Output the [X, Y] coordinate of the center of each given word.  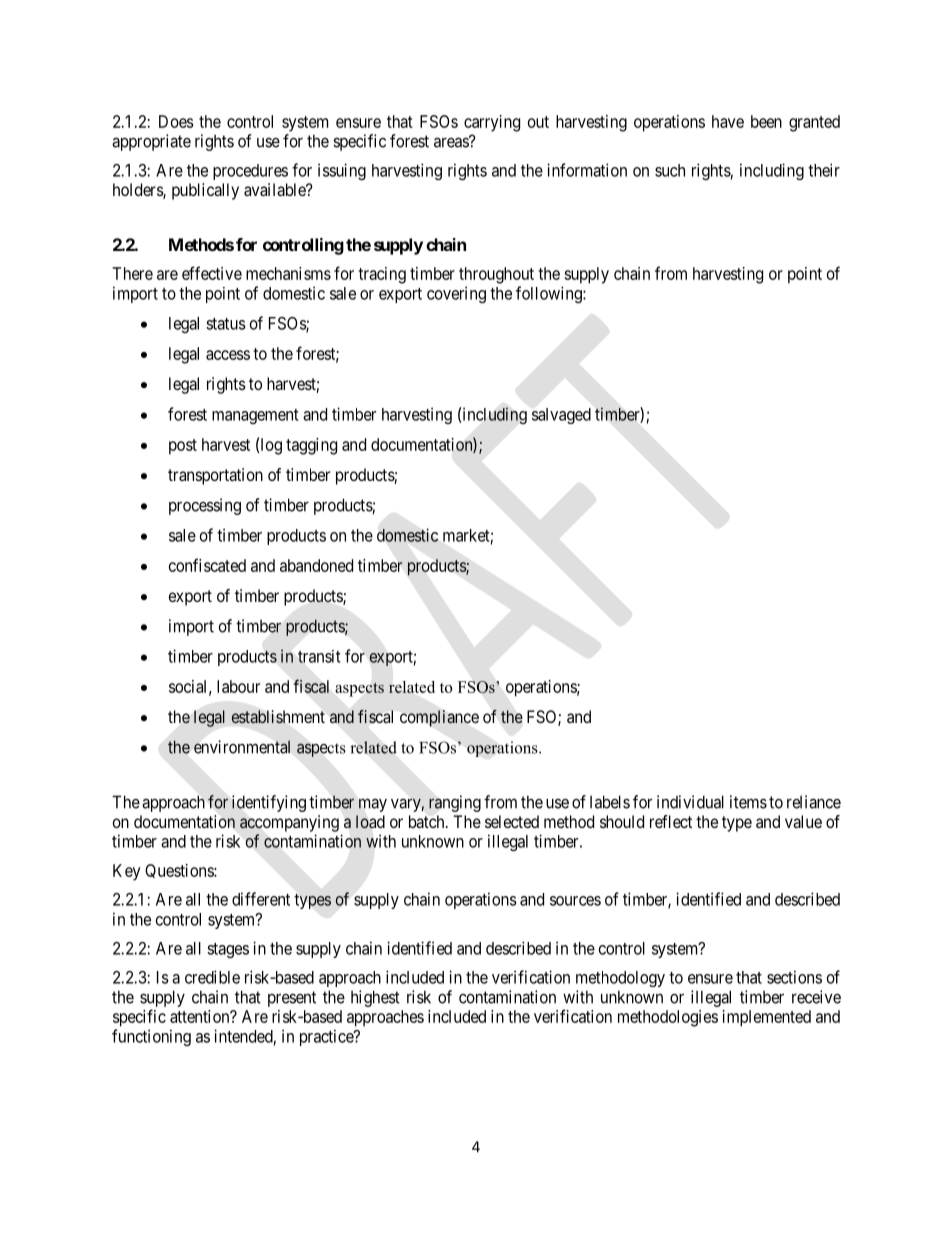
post [183, 447]
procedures [250, 172]
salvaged [561, 416]
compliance [439, 718]
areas [452, 142]
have [728, 121]
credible [212, 977]
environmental [242, 747]
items [748, 802]
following [550, 294]
